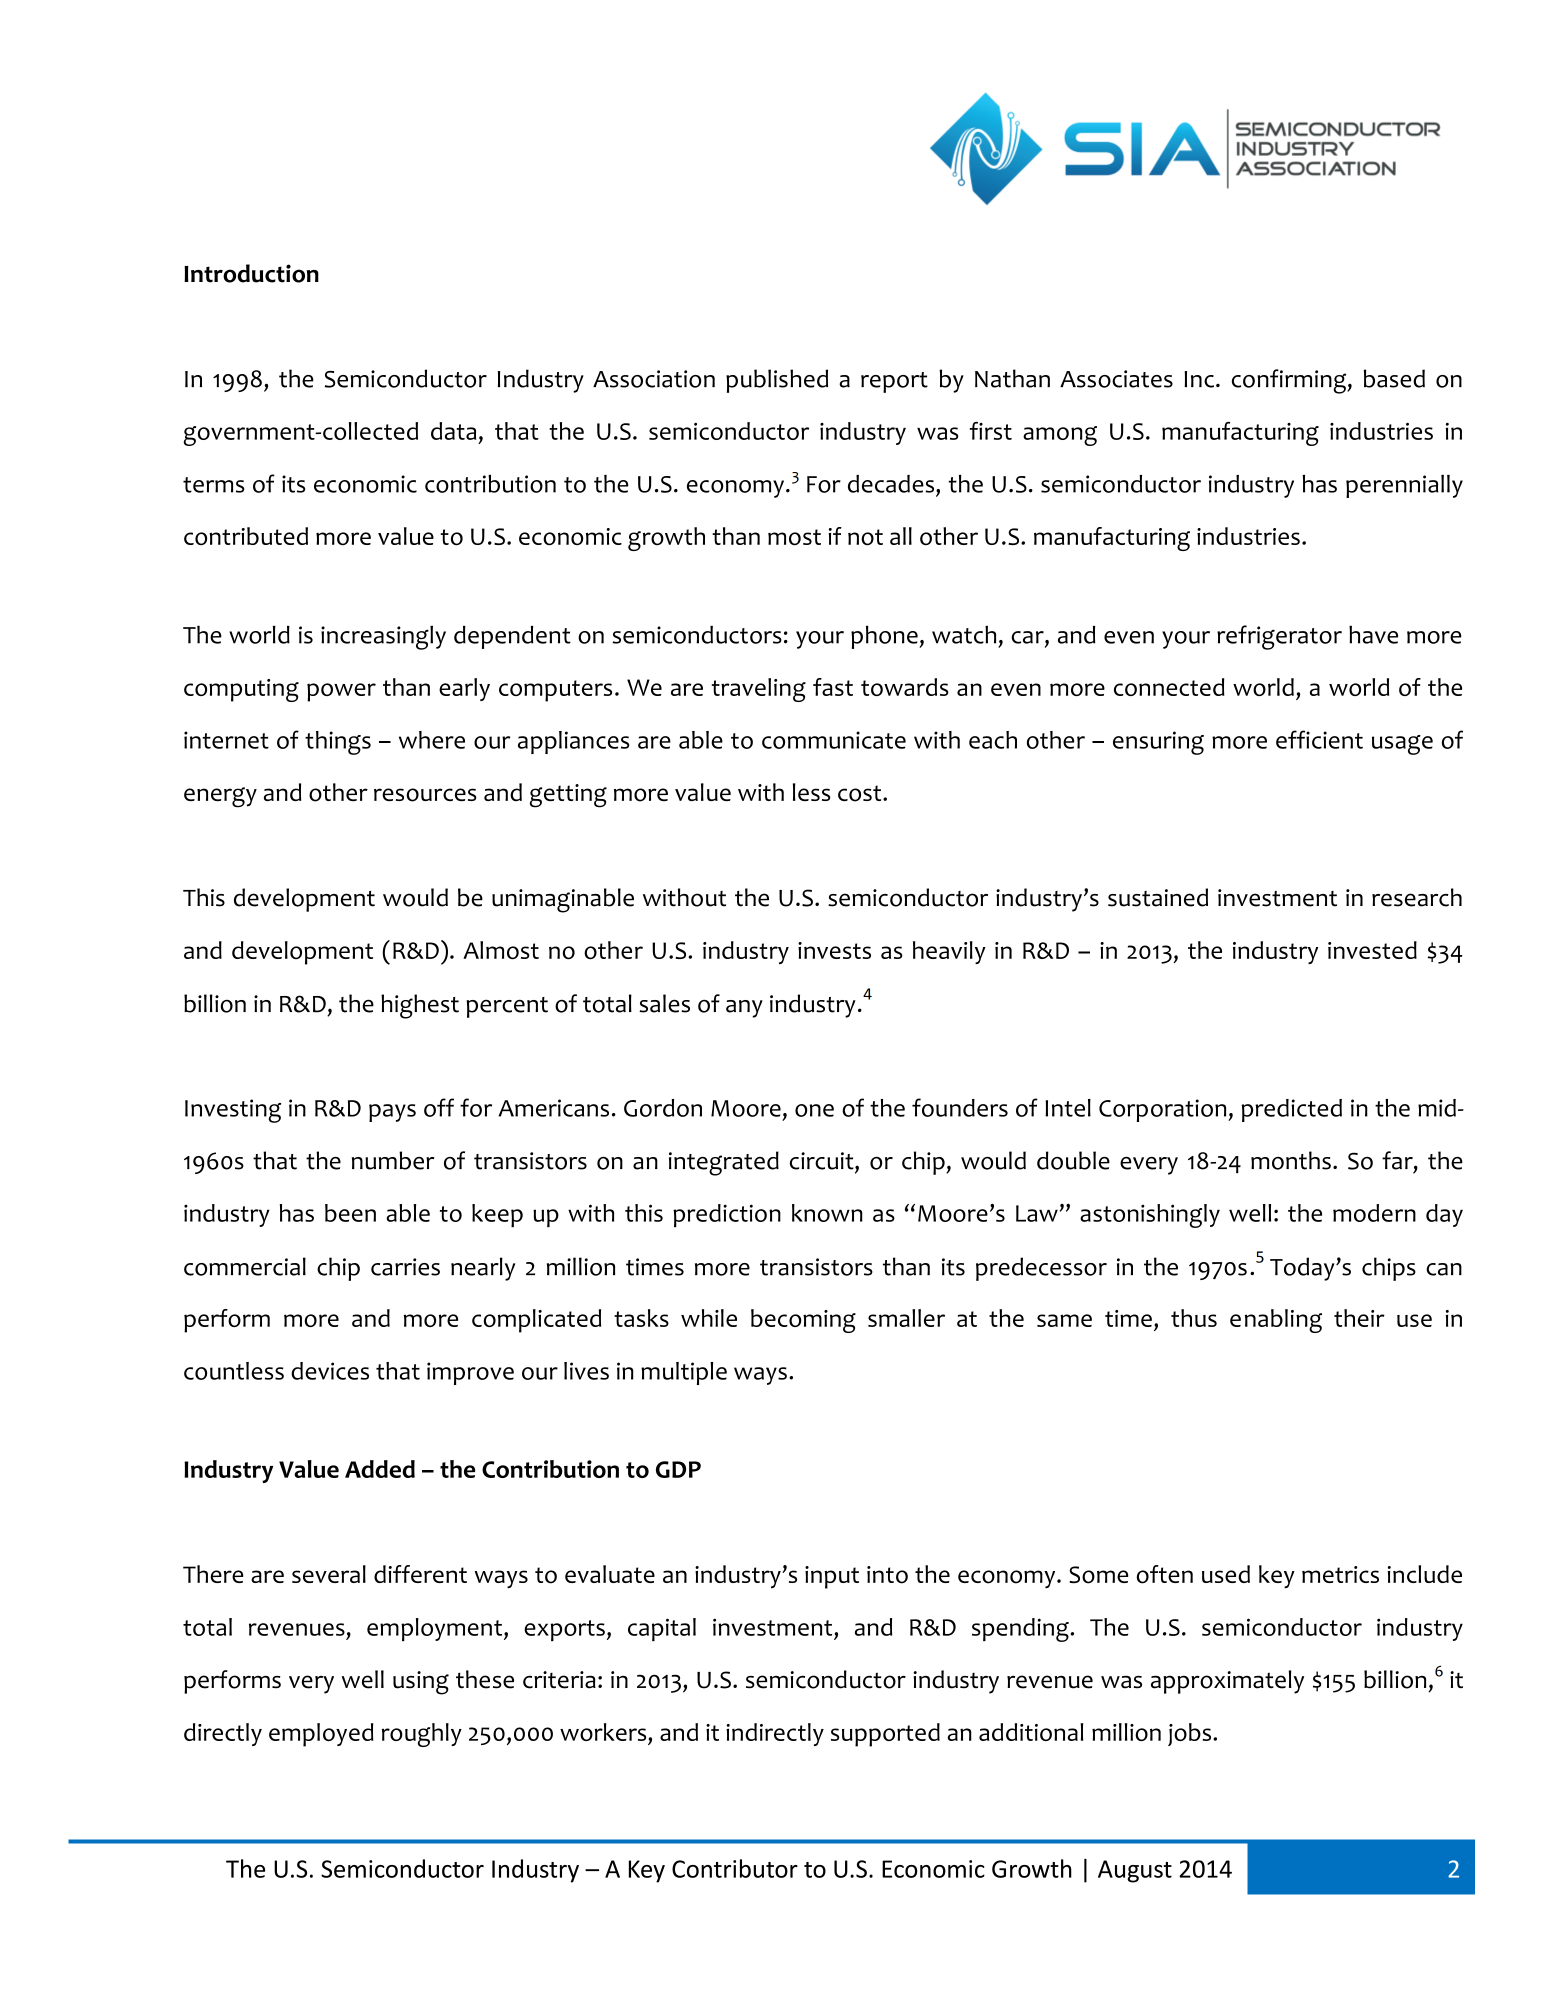  What do you see at coordinates (251, 273) in the screenshot?
I see `Introduction` at bounding box center [251, 273].
